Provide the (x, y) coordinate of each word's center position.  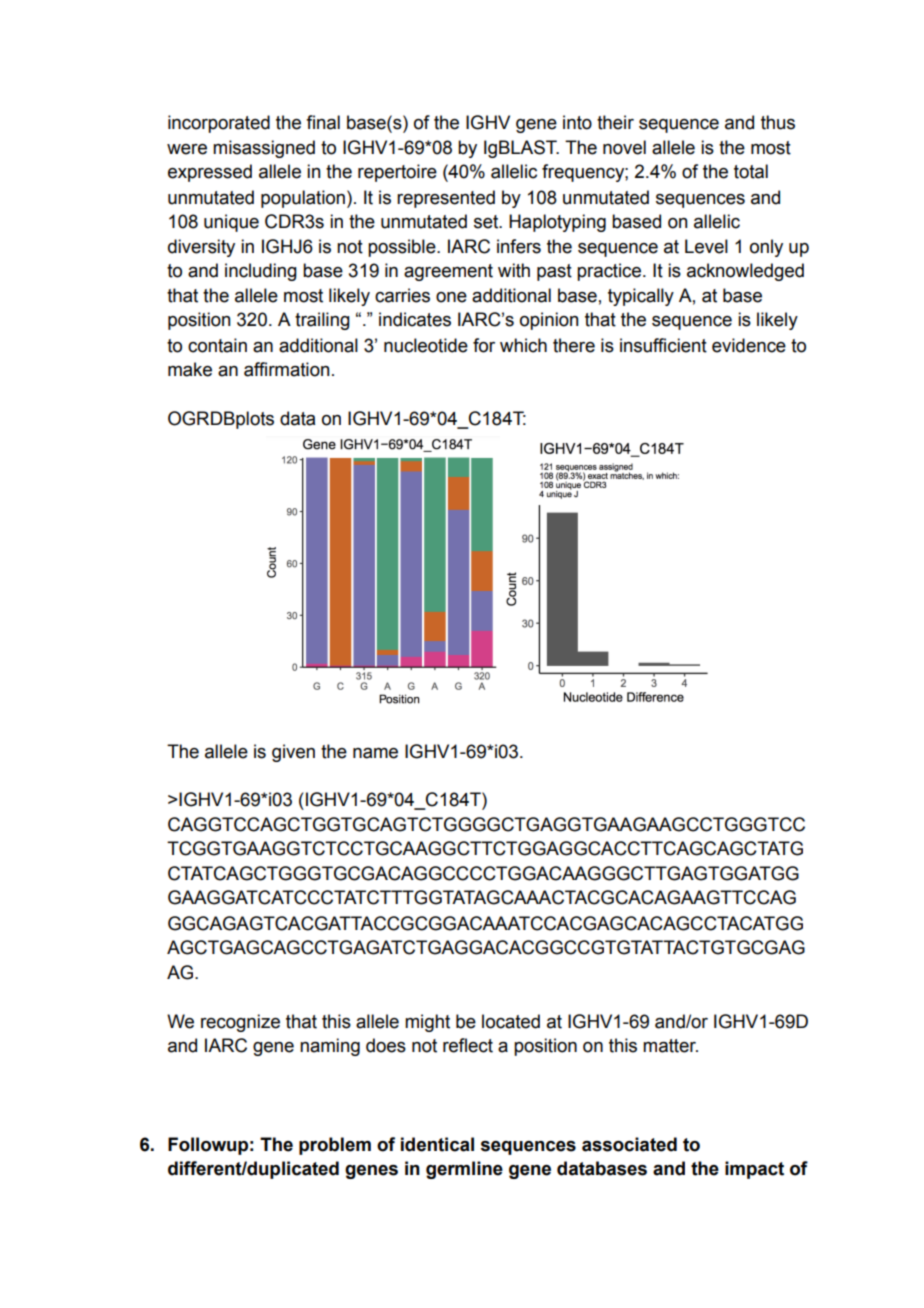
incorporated (219, 124)
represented (446, 199)
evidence (749, 345)
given (293, 753)
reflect (468, 1045)
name (375, 753)
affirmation (286, 369)
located (511, 1021)
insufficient (663, 345)
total (751, 171)
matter (670, 1046)
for (484, 345)
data (297, 418)
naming (330, 1047)
